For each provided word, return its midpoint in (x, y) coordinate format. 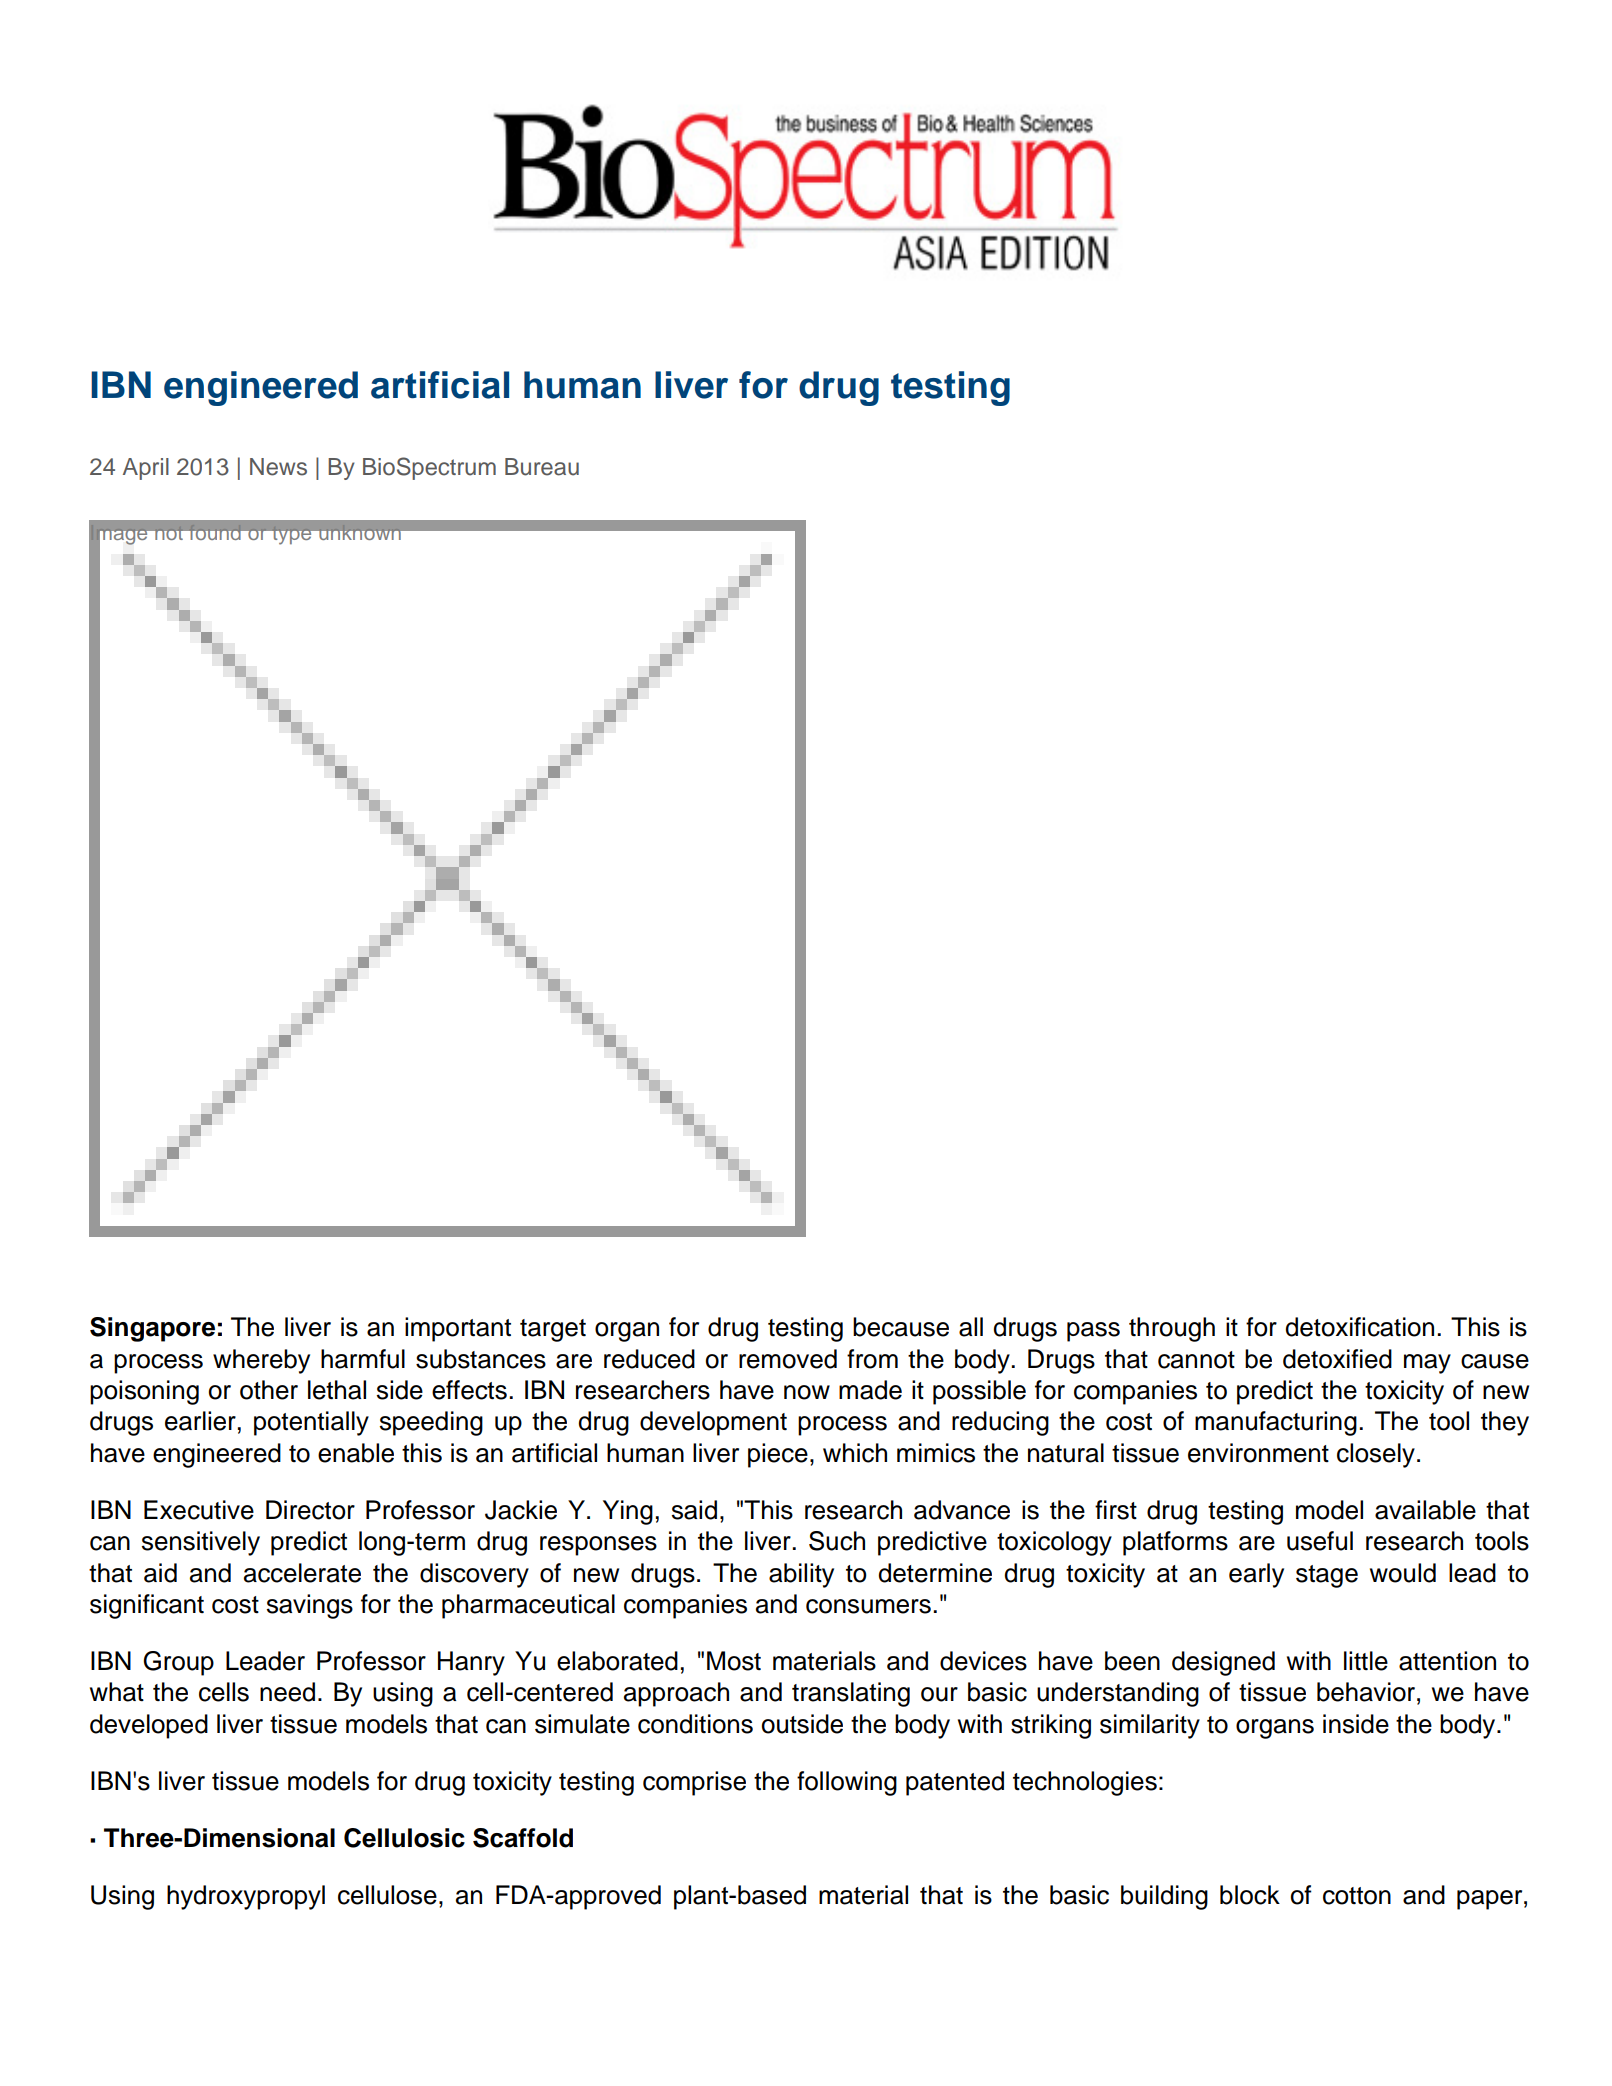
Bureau (542, 467)
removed (788, 1359)
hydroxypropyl (246, 1897)
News (278, 467)
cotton (1357, 1896)
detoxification (1359, 1327)
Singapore (152, 1329)
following (847, 1783)
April (146, 469)
